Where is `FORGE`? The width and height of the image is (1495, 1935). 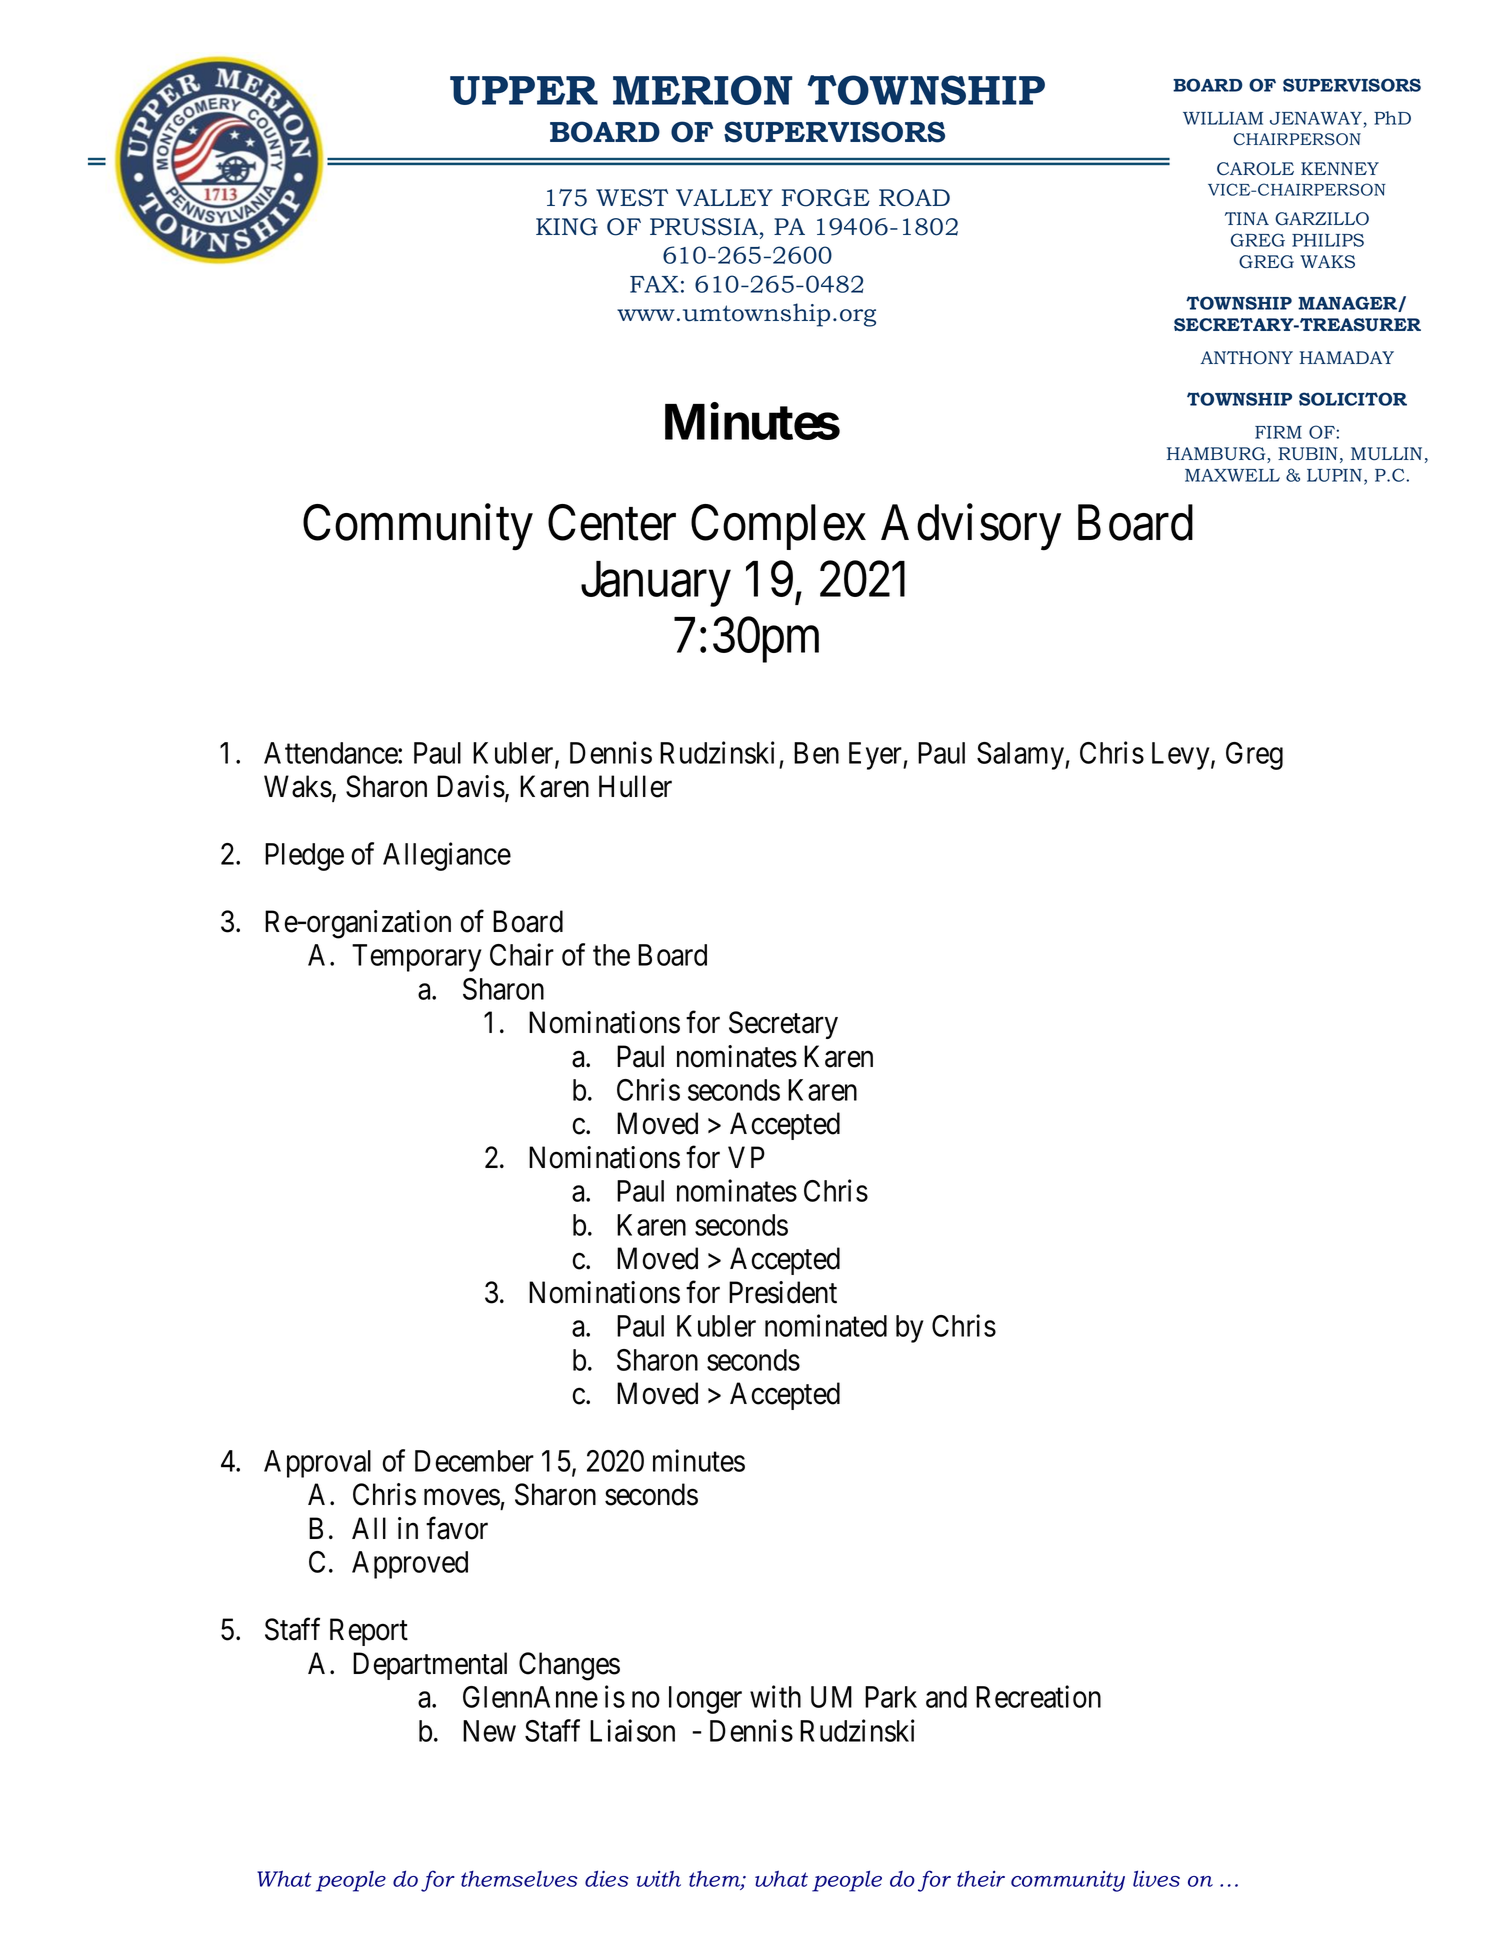 FORGE is located at coordinates (826, 198).
